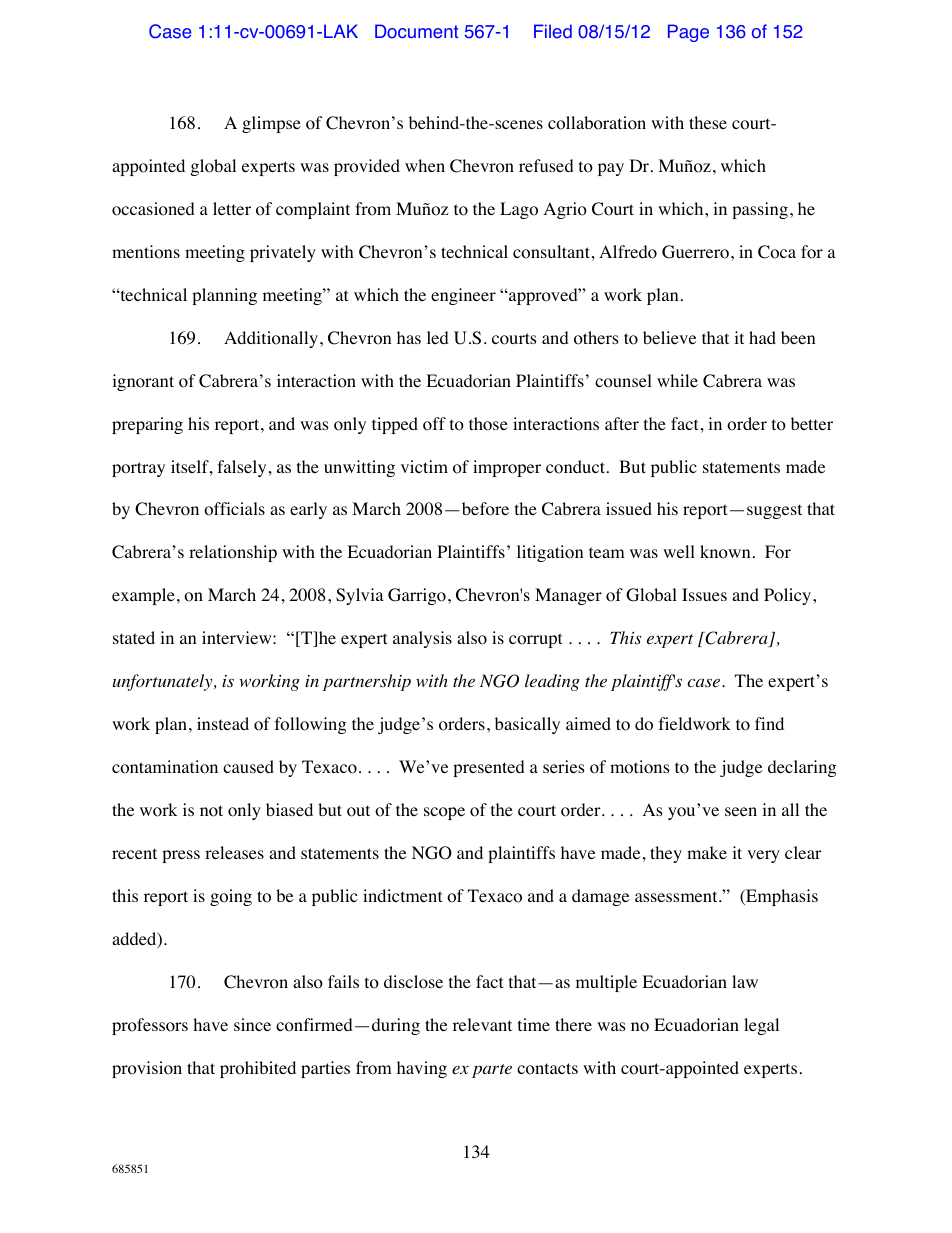  I want to click on relationship, so click(233, 553).
